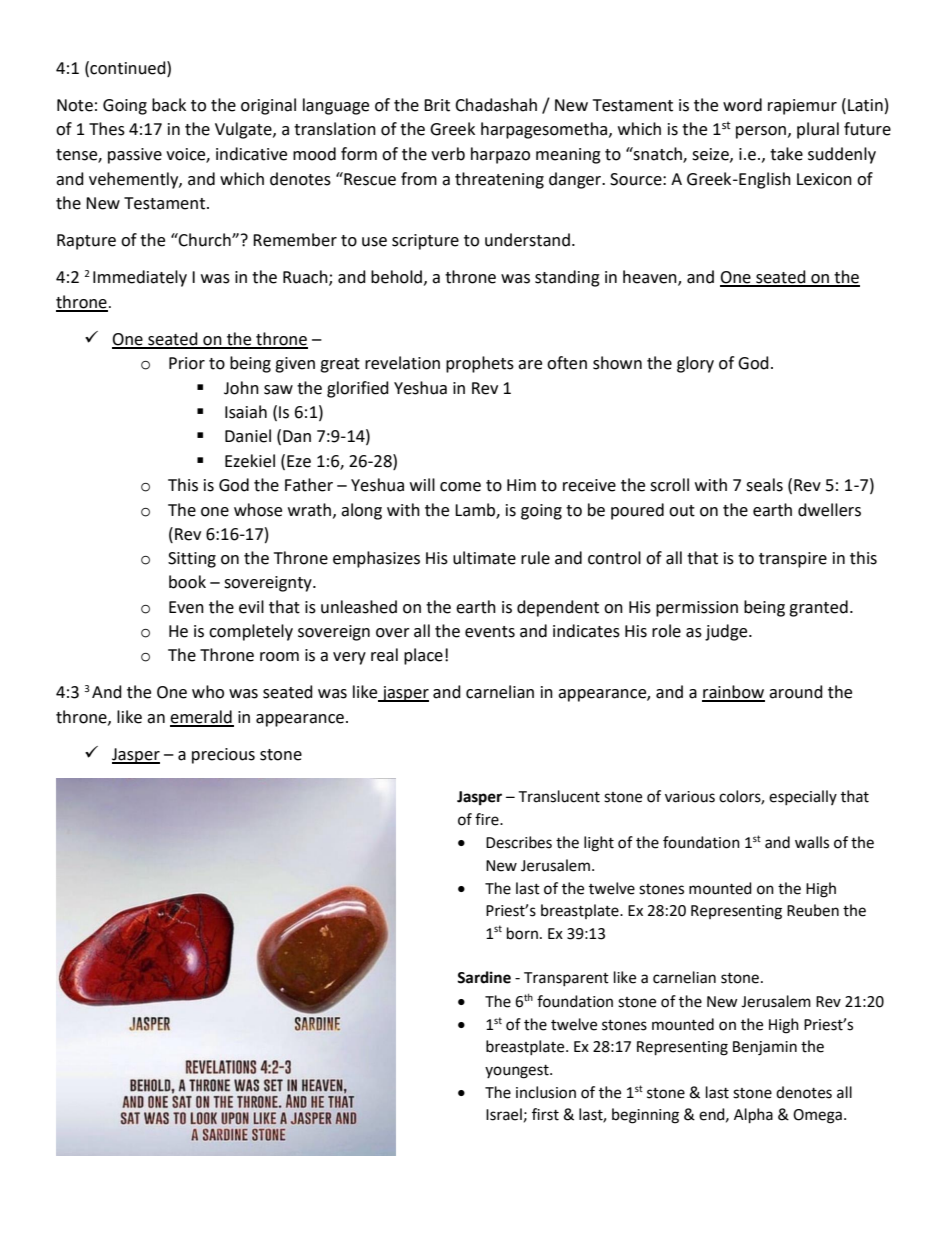 This screenshot has width=952, height=1233. What do you see at coordinates (786, 154) in the screenshot?
I see `take` at bounding box center [786, 154].
